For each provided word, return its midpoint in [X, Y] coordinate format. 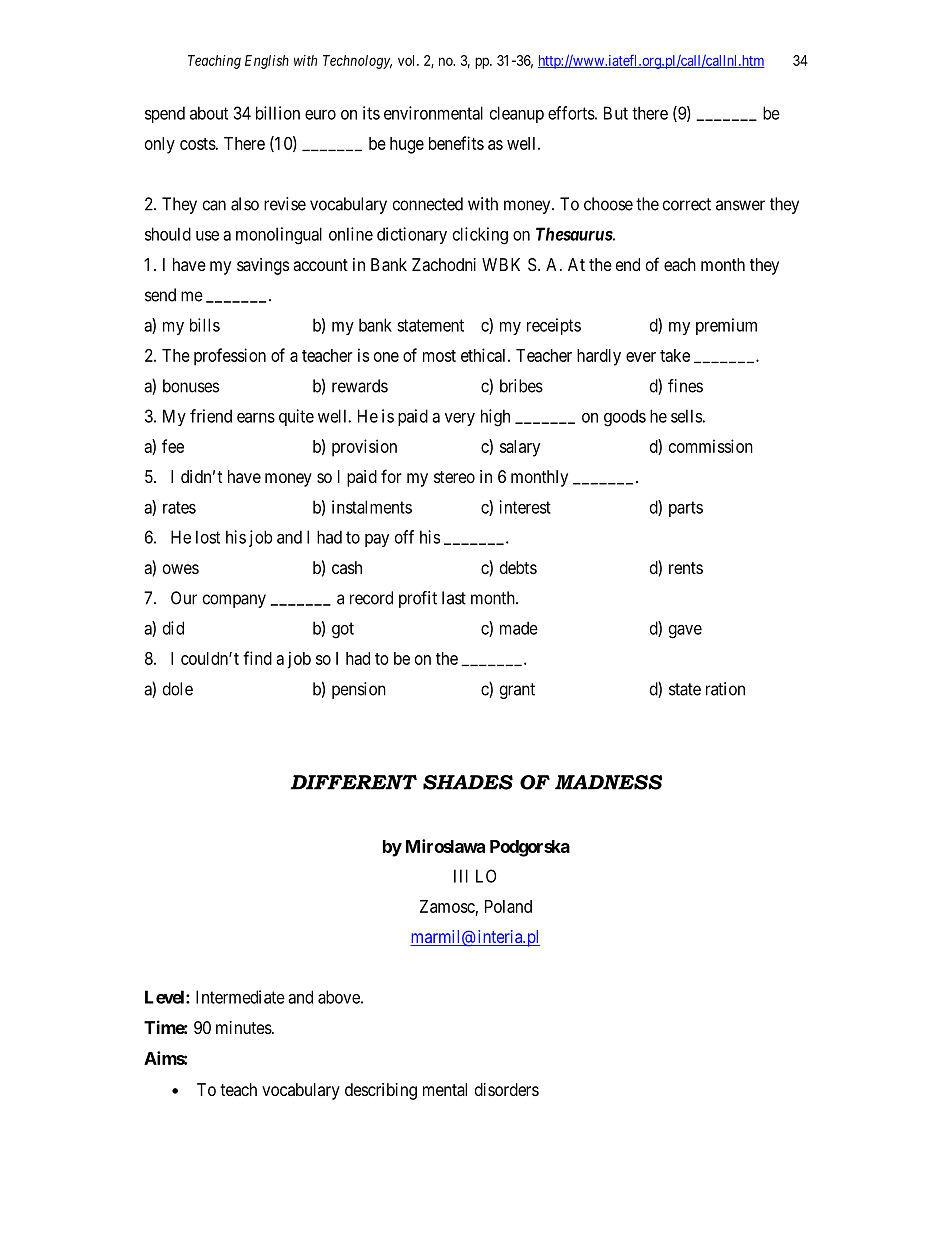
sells [686, 416]
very [460, 419]
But [616, 113]
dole [178, 689]
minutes [244, 1027]
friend [211, 416]
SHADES [468, 782]
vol [408, 60]
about [209, 113]
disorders [507, 1089]
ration [725, 689]
